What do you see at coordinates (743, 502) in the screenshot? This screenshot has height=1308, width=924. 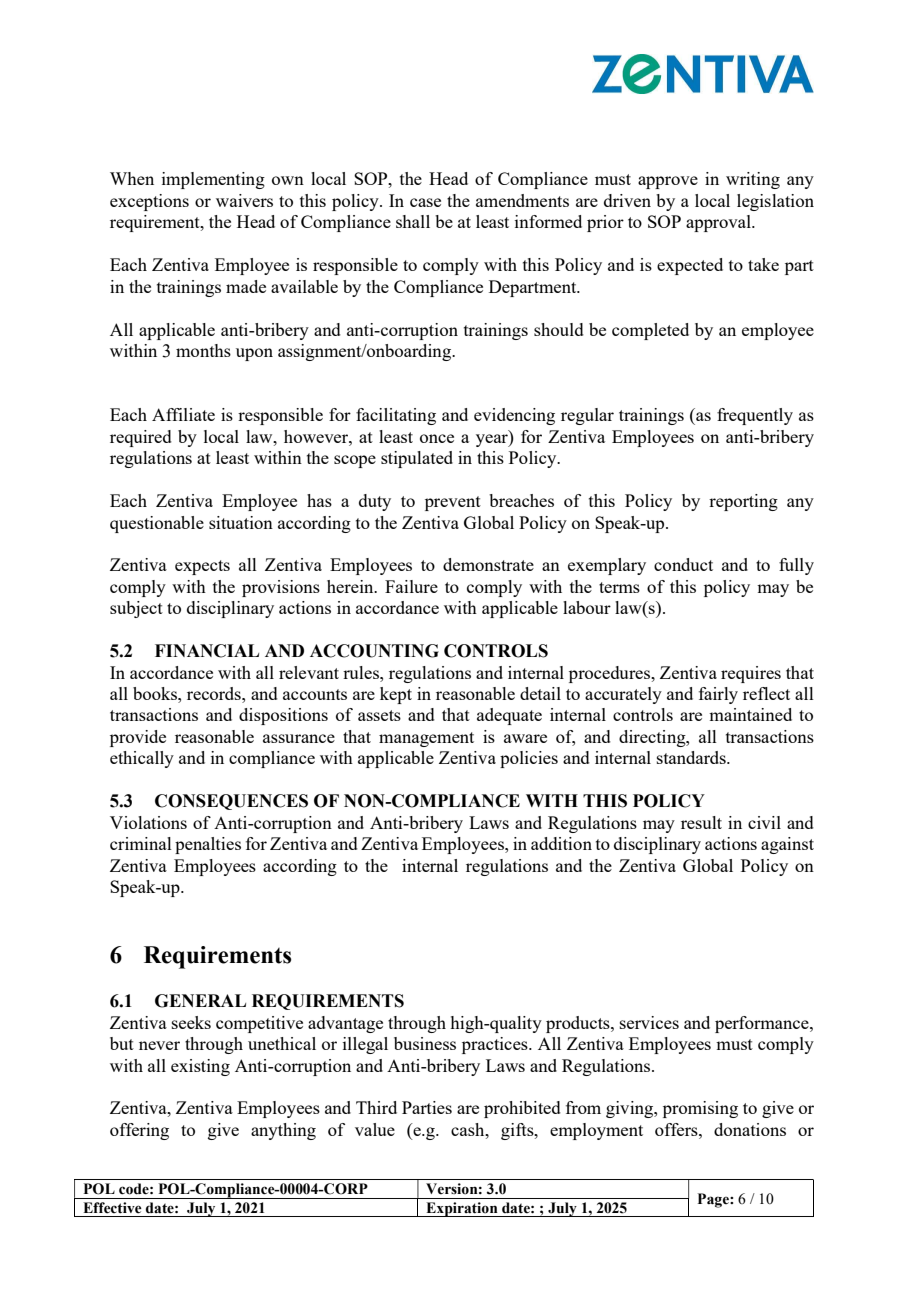 I see `reporting` at bounding box center [743, 502].
